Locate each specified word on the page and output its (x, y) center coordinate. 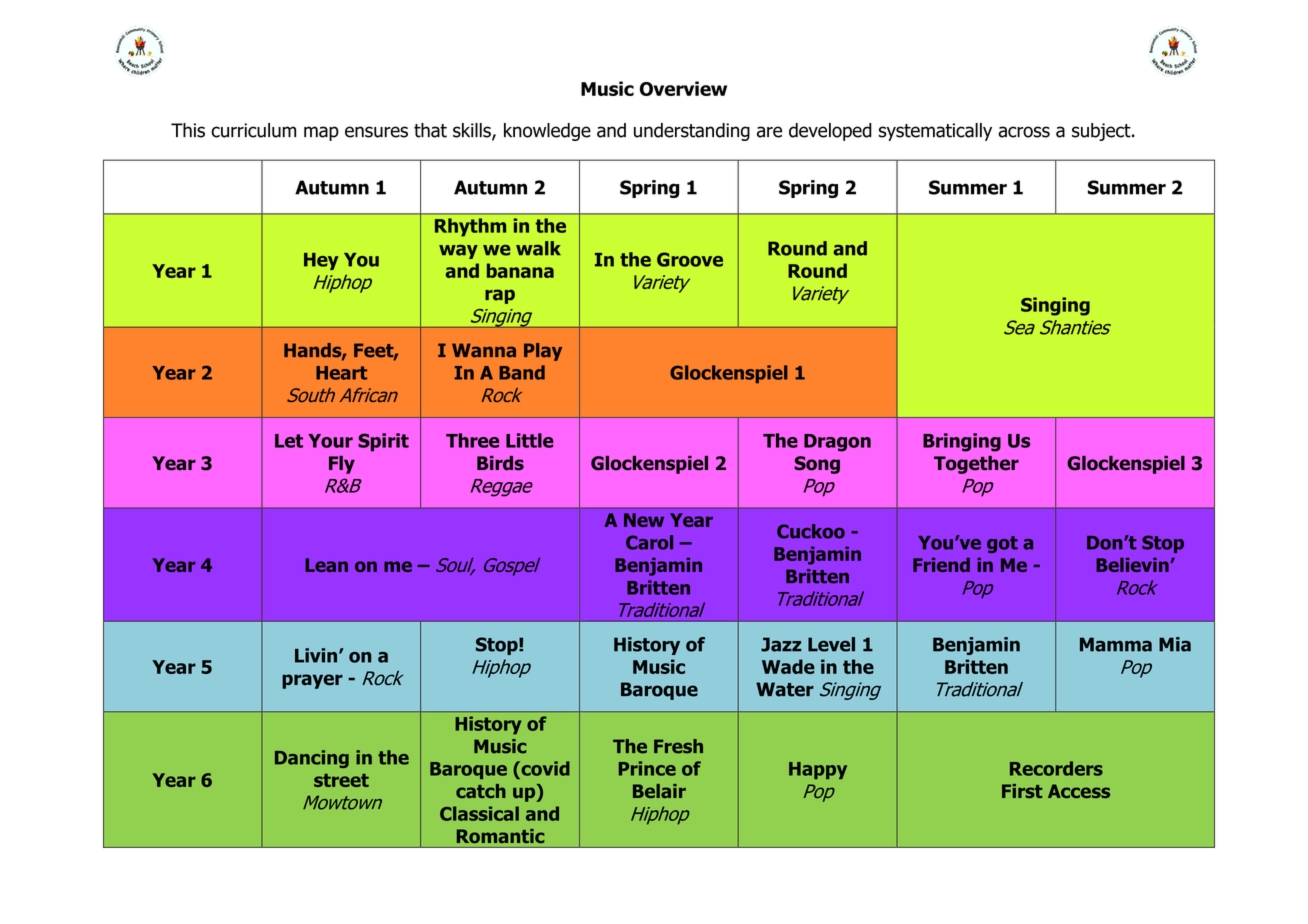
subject (1102, 132)
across (1024, 132)
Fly (342, 465)
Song (817, 465)
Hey (321, 261)
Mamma (1116, 644)
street (341, 780)
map (321, 133)
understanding (692, 132)
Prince (647, 768)
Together (976, 465)
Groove (690, 259)
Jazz (781, 644)
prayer (312, 681)
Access (1079, 791)
